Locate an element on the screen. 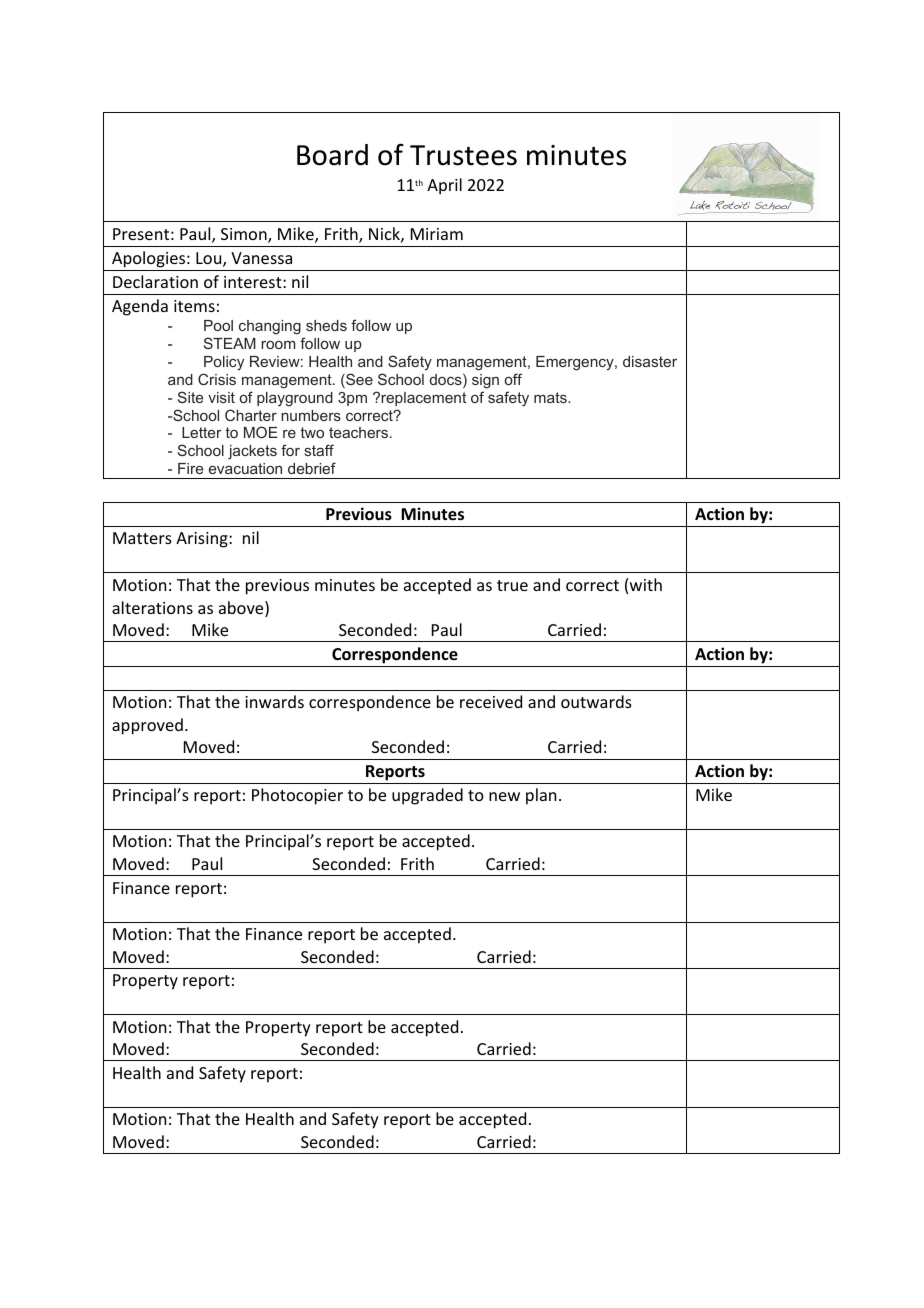 The height and width of the screenshot is (1308, 924). April is located at coordinates (444, 186).
